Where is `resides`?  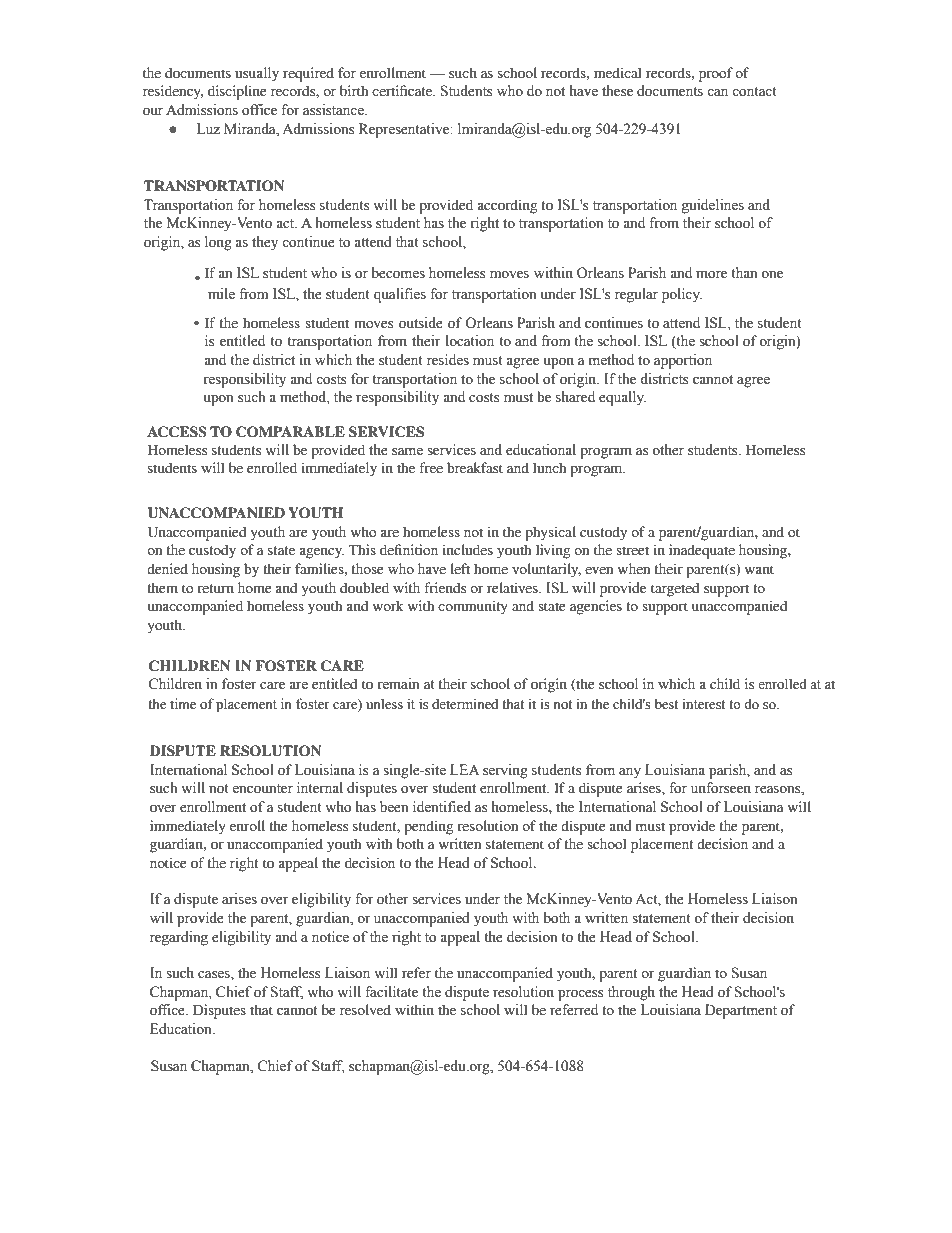
resides is located at coordinates (448, 360).
